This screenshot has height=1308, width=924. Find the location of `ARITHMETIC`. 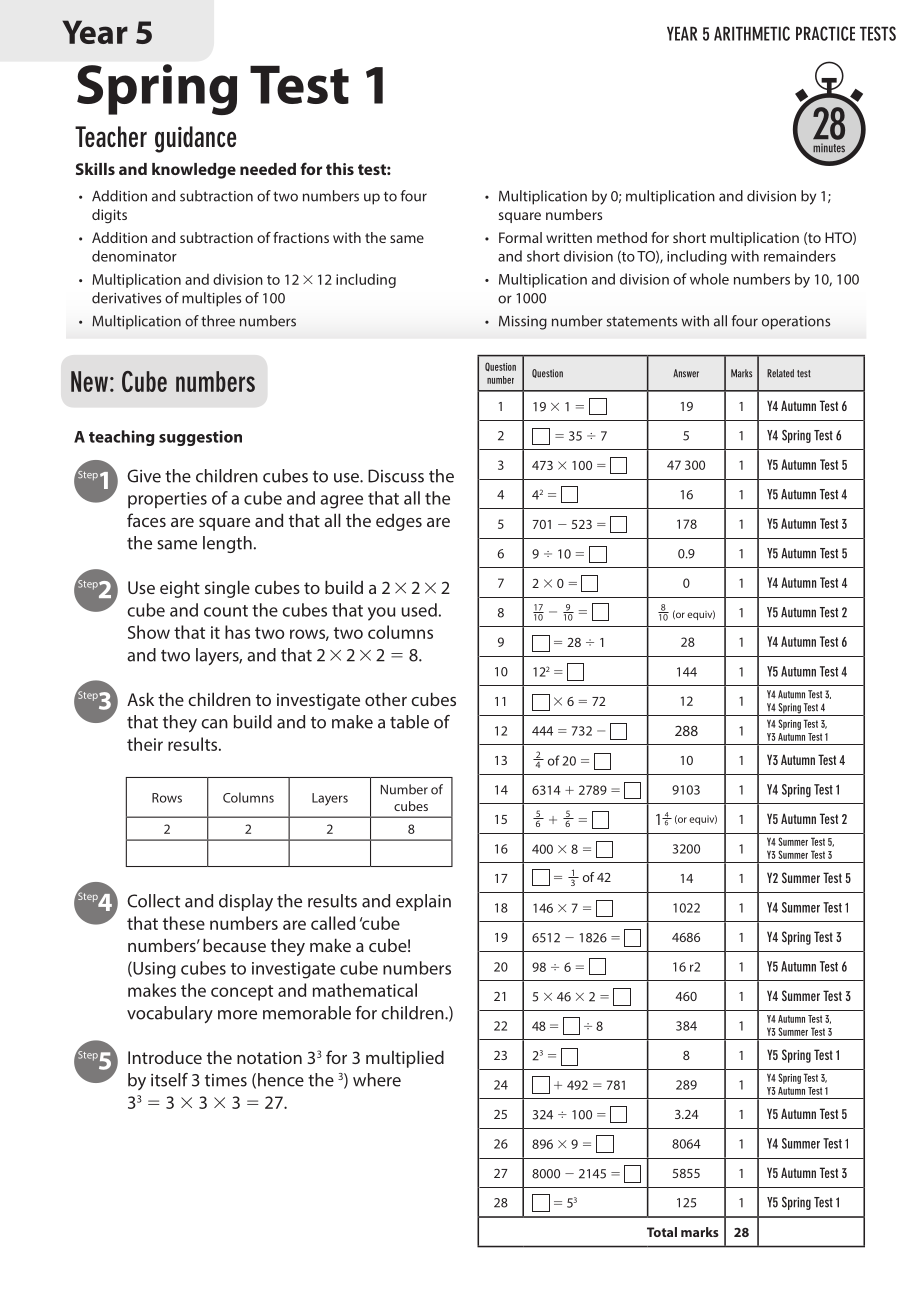

ARITHMETIC is located at coordinates (752, 33).
